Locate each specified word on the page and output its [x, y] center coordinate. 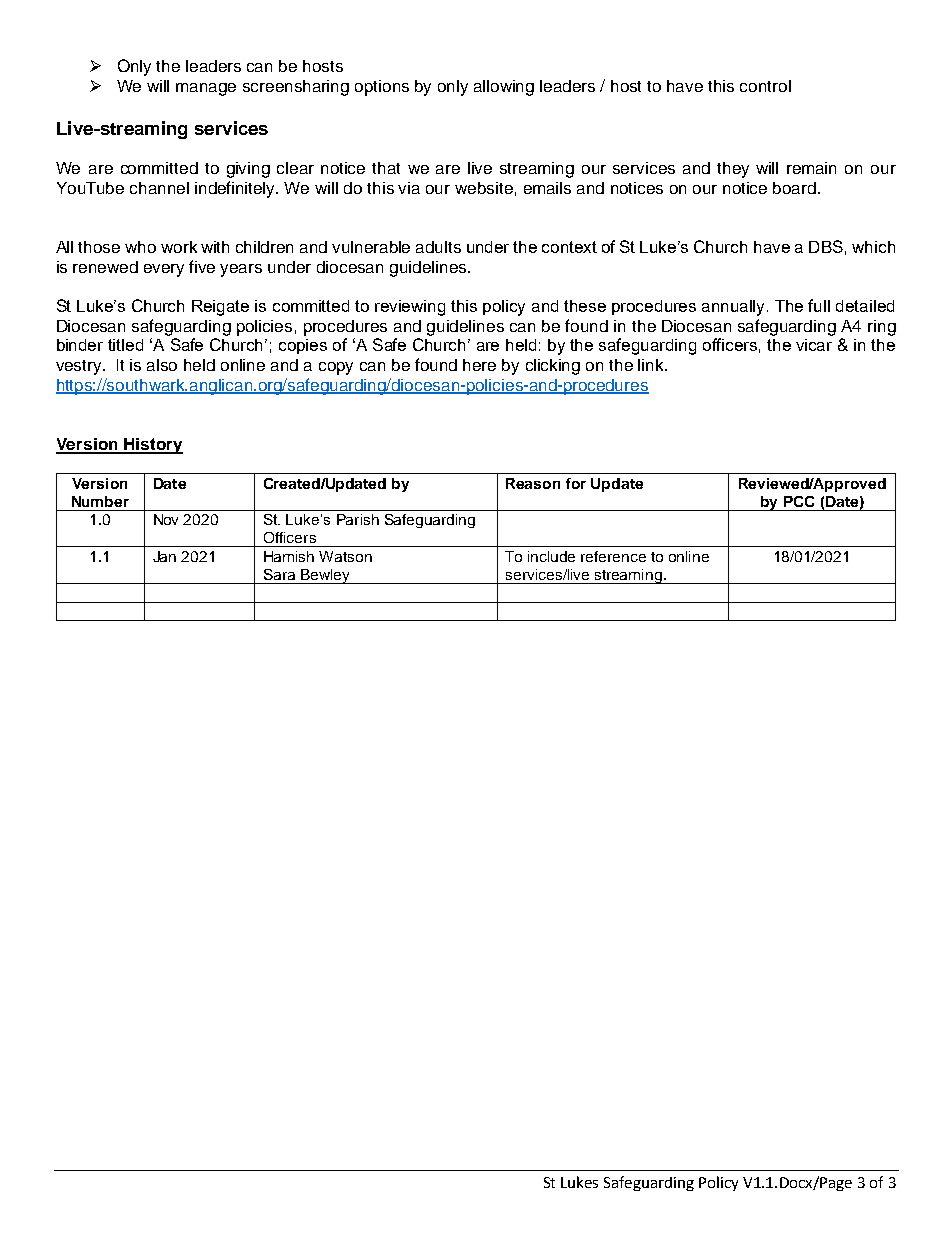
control [765, 86]
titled [125, 345]
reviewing [410, 308]
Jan [164, 556]
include [551, 556]
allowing [504, 88]
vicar [814, 345]
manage [206, 89]
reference [613, 556]
